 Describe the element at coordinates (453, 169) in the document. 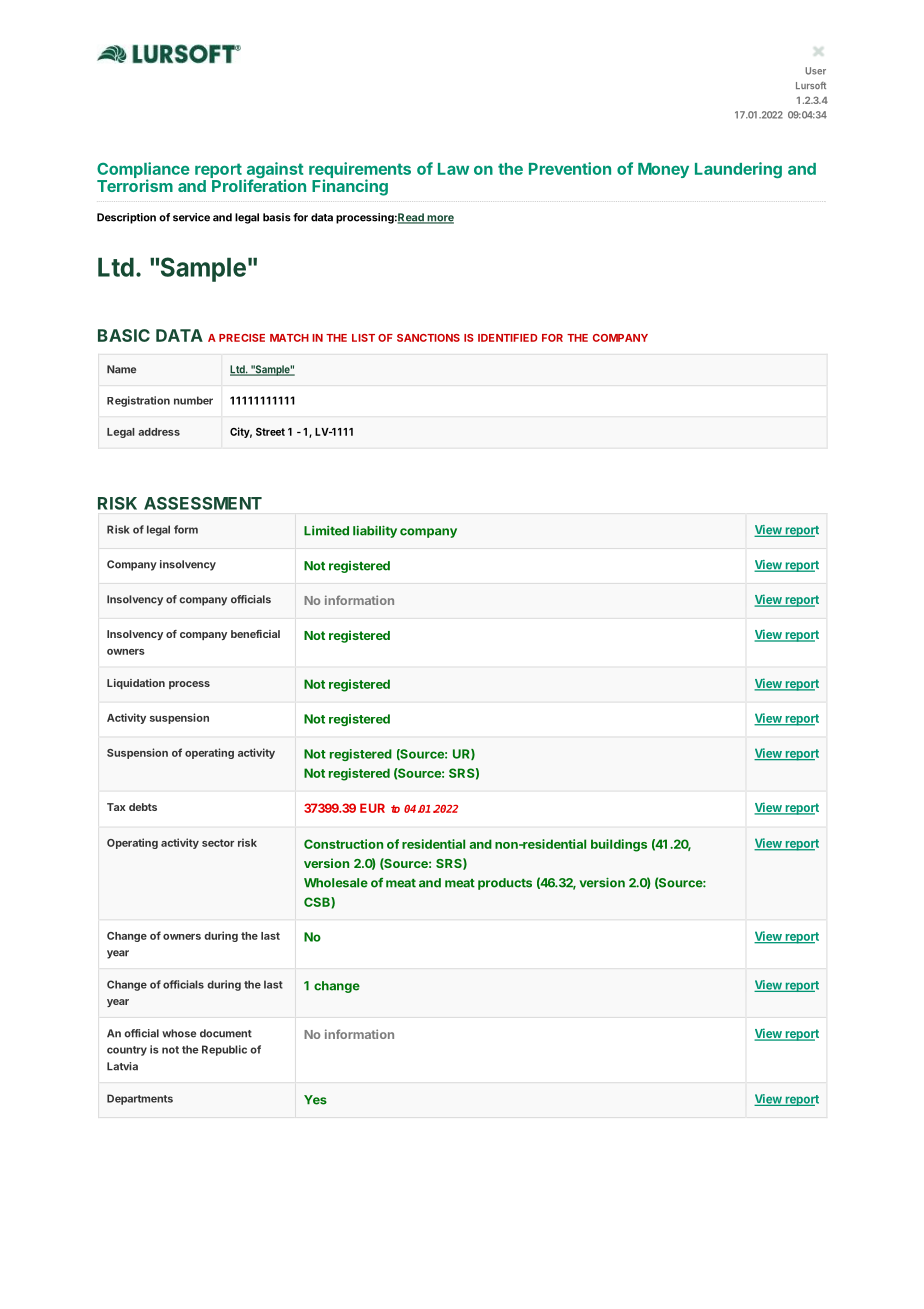

I see `Law` at that location.
